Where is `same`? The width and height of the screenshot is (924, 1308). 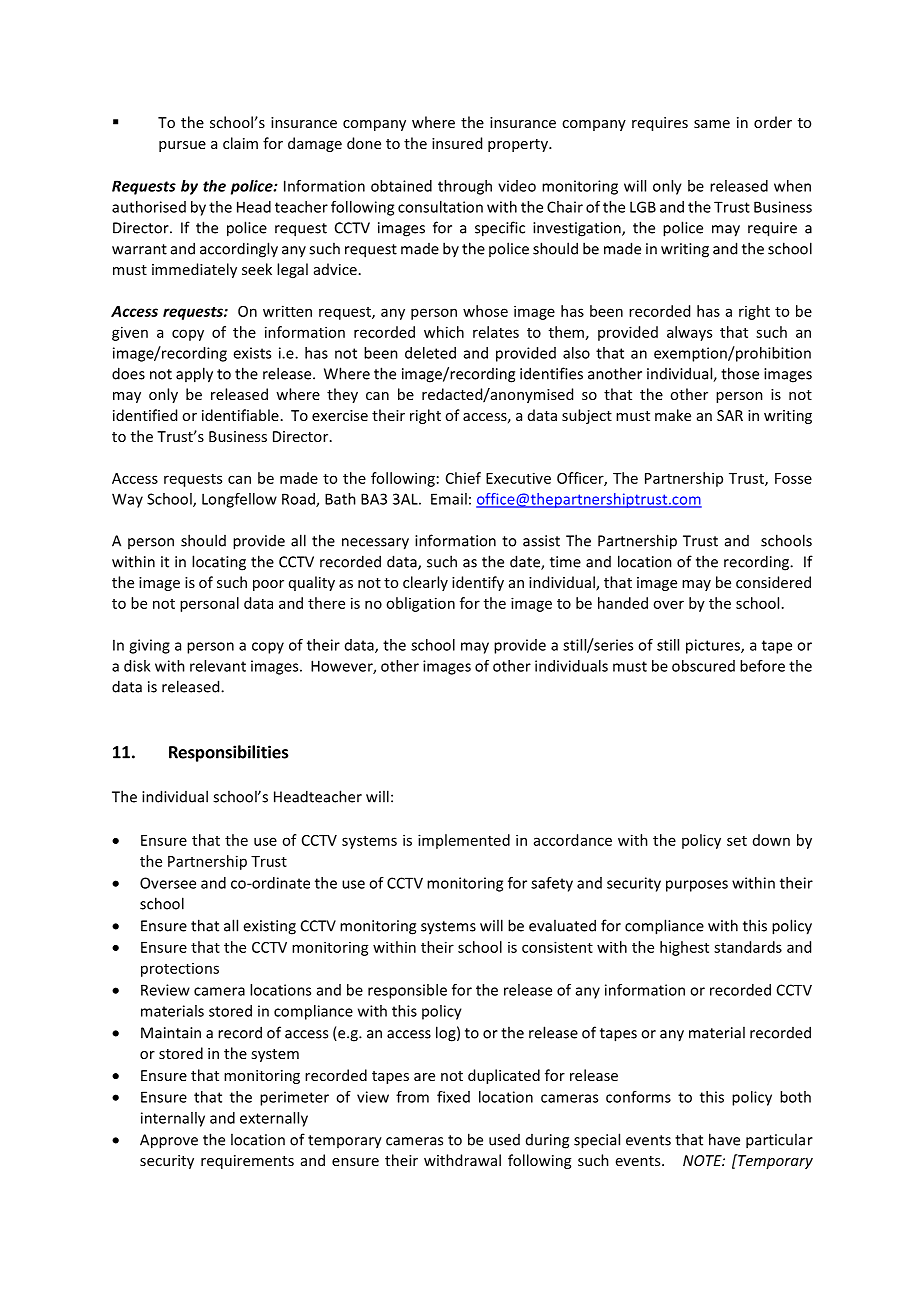
same is located at coordinates (712, 124).
